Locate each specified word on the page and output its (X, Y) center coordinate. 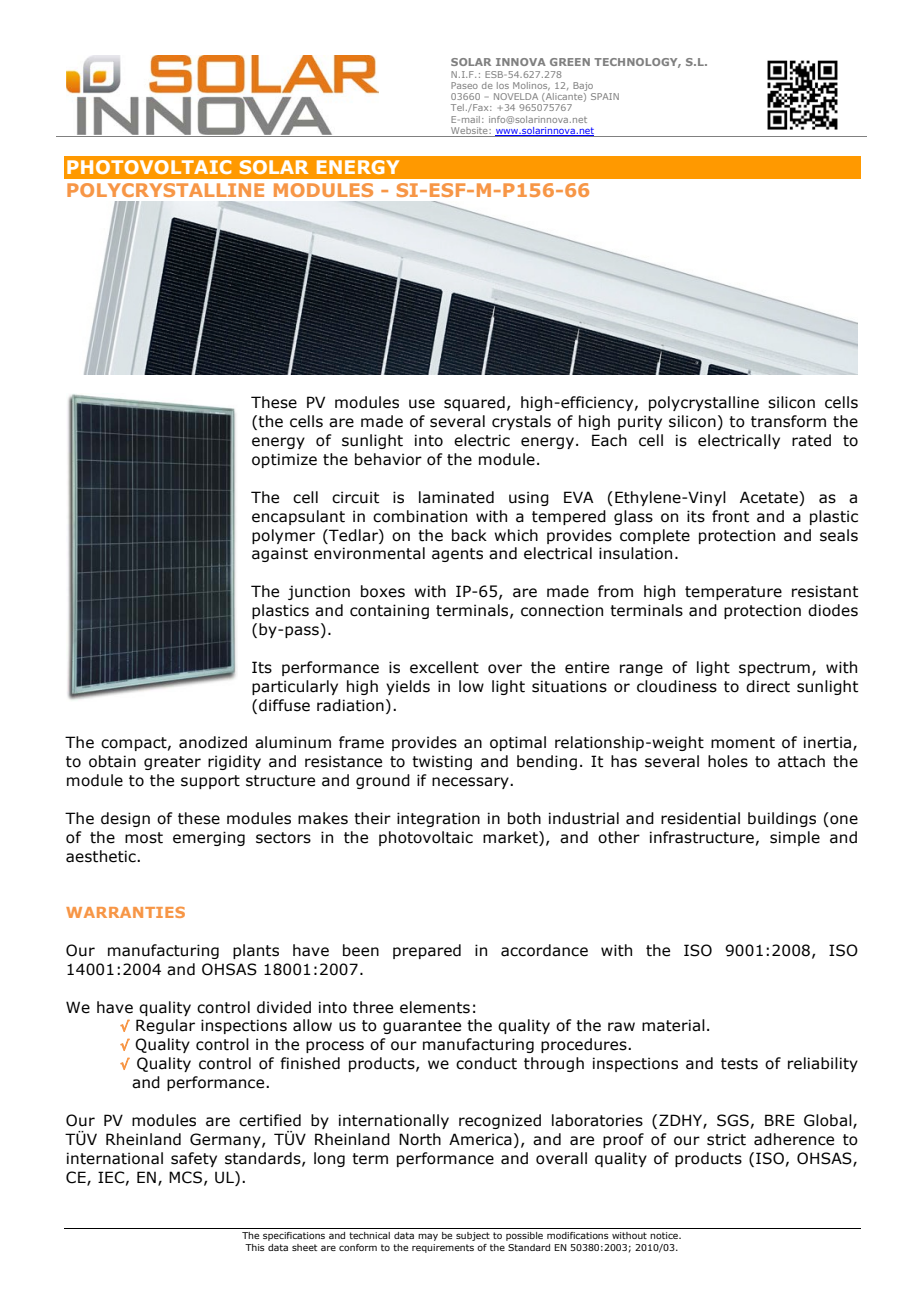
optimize (284, 460)
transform (788, 421)
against (280, 554)
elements (435, 1007)
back (469, 535)
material (673, 1025)
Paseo (464, 85)
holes (728, 761)
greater (172, 763)
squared (474, 403)
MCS (187, 1178)
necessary (471, 783)
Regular (165, 1026)
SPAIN (605, 96)
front (730, 516)
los (503, 85)
